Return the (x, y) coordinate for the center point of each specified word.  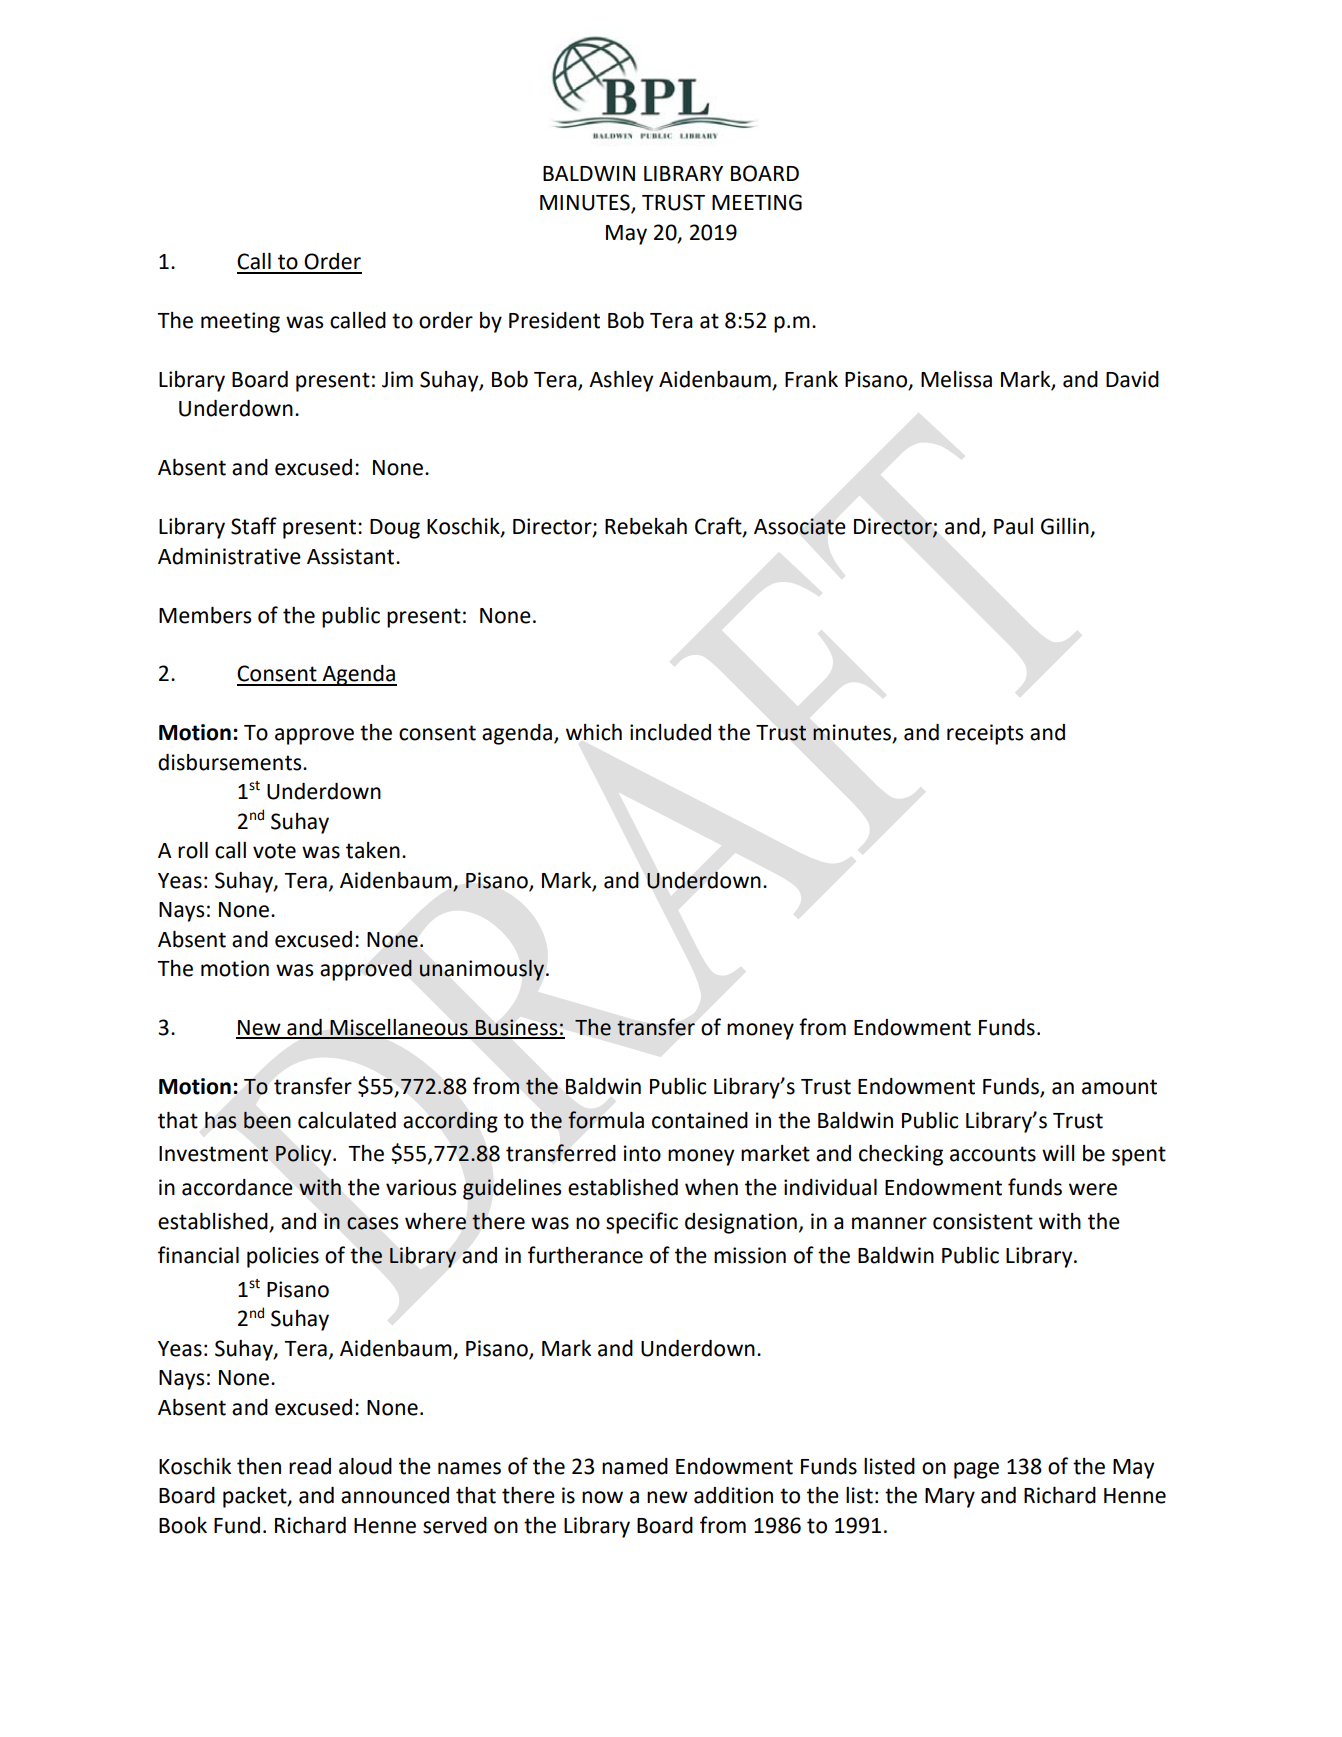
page (976, 1470)
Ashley (621, 381)
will (1058, 1153)
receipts (985, 734)
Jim (397, 379)
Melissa (956, 379)
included (670, 732)
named (635, 1466)
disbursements (231, 762)
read (310, 1466)
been (267, 1120)
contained (700, 1120)
